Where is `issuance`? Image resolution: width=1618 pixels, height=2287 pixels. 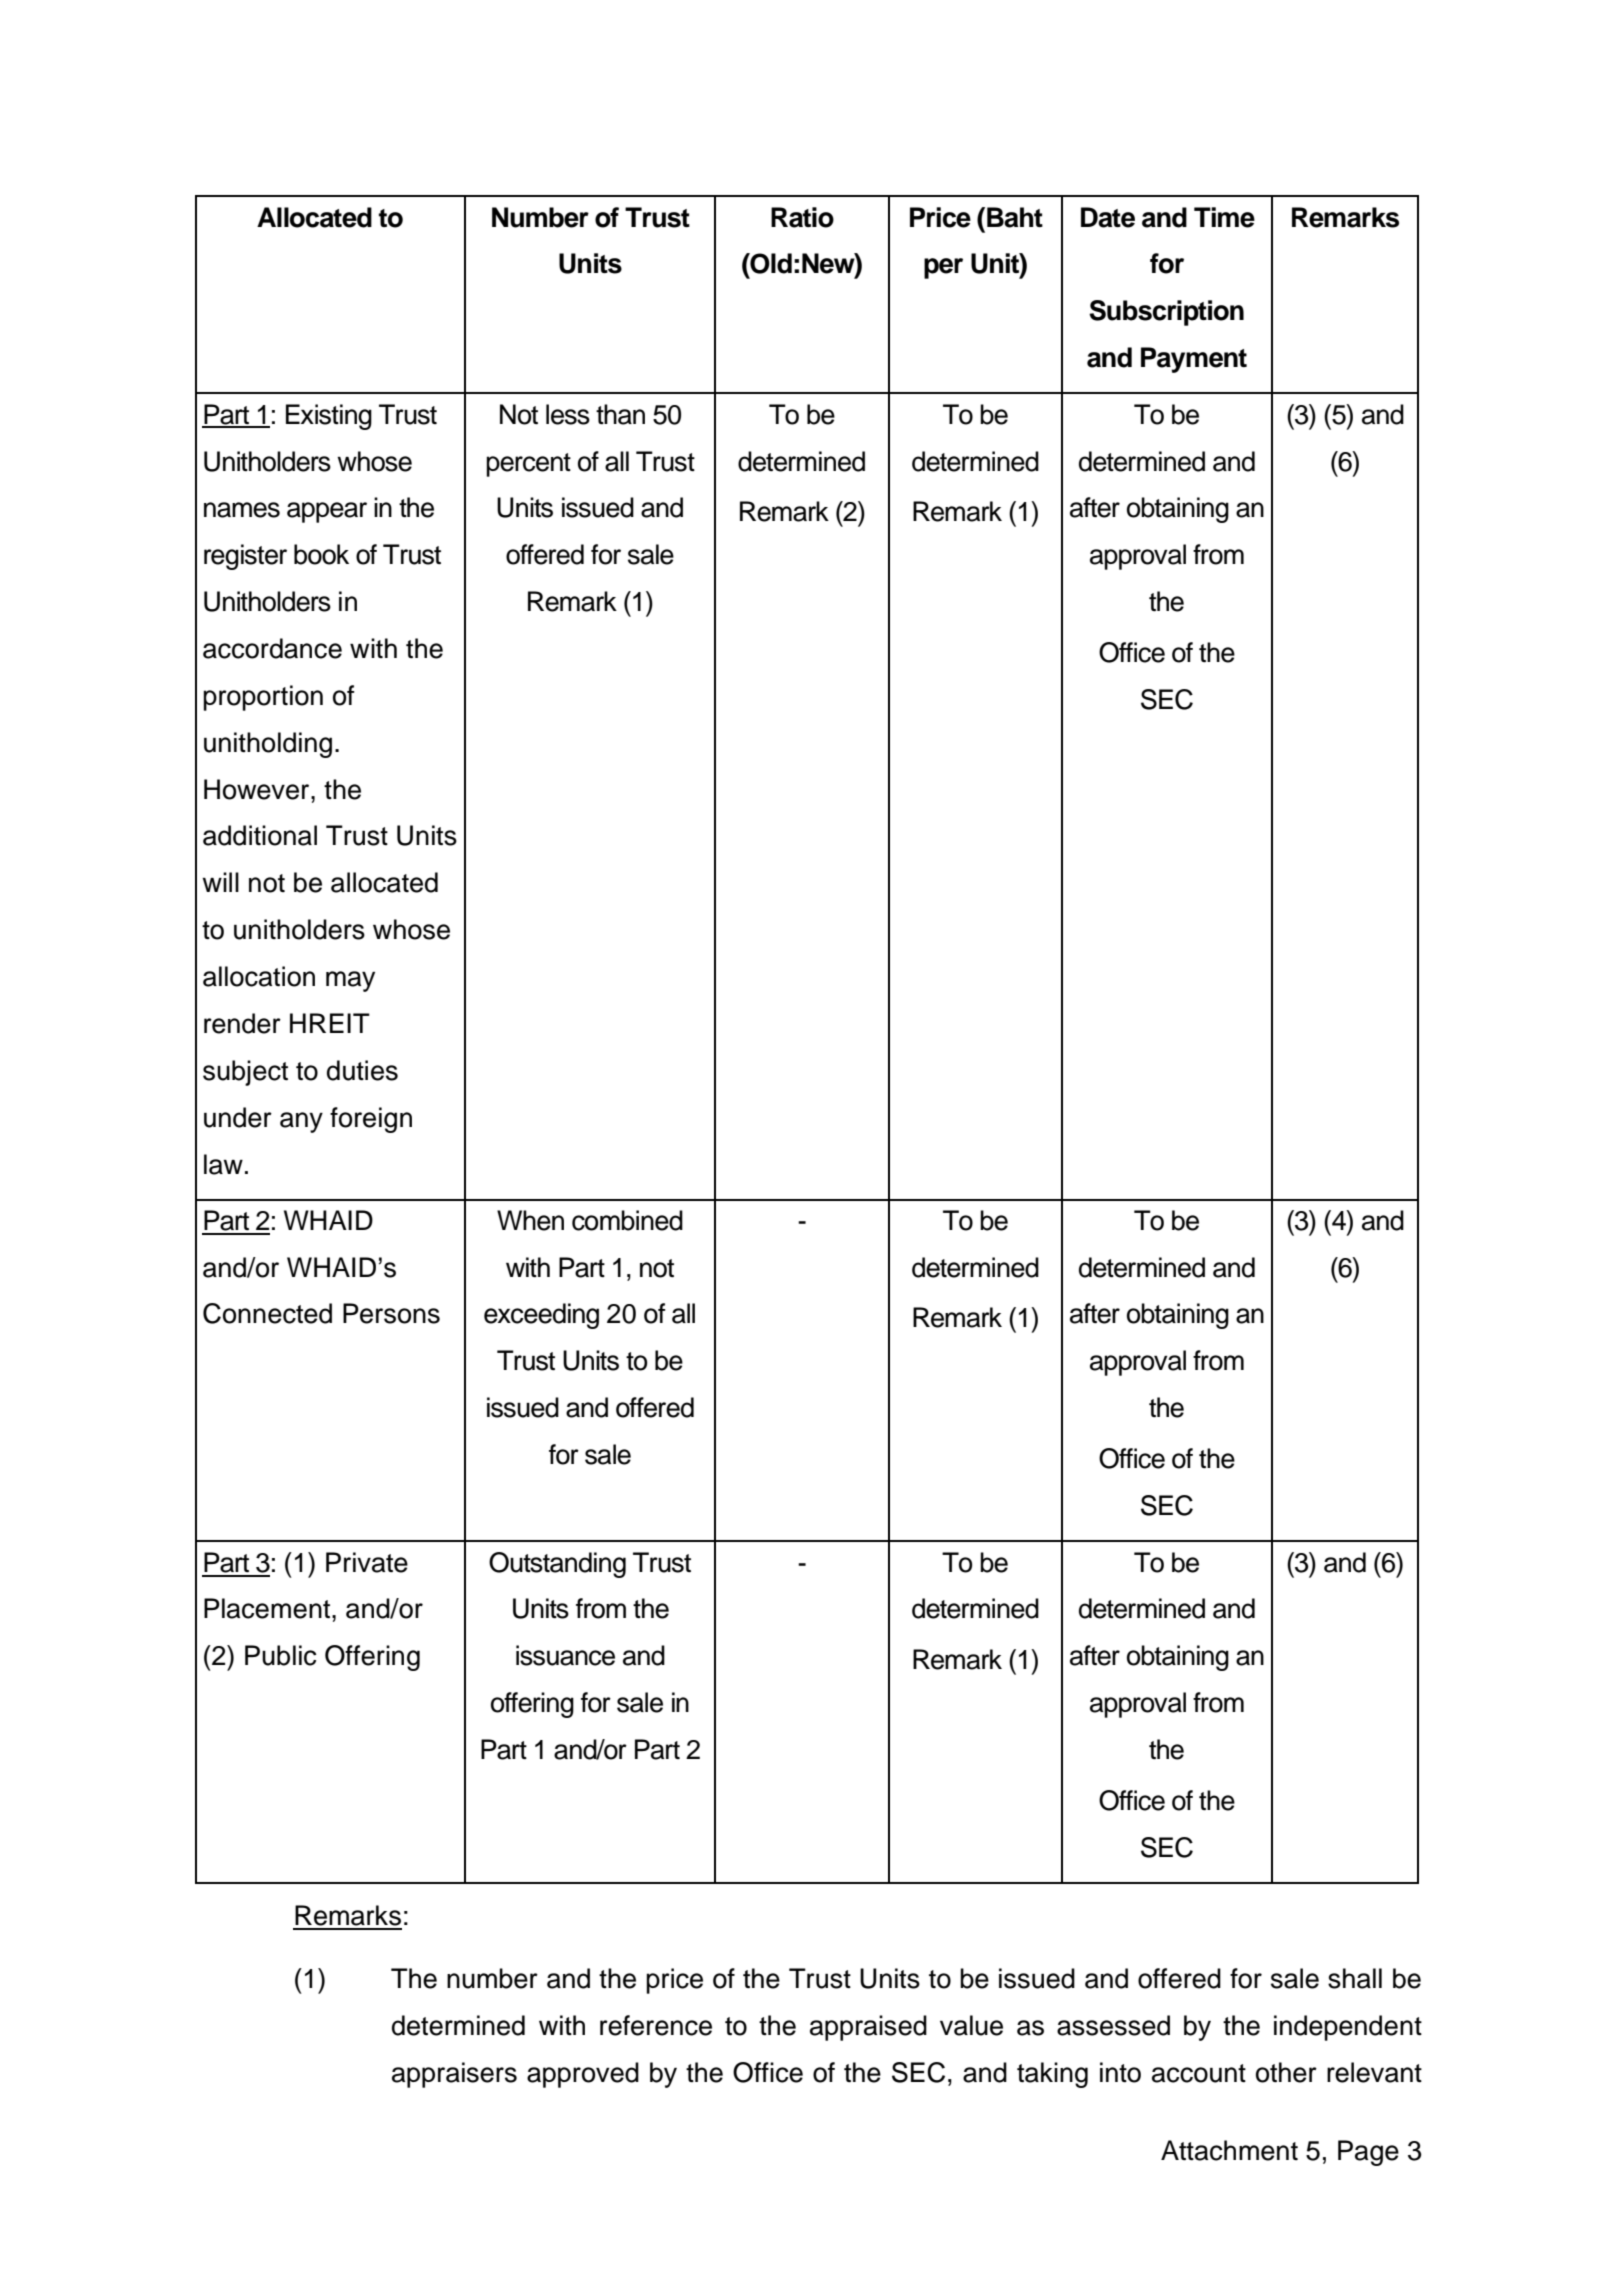 issuance is located at coordinates (565, 1655).
